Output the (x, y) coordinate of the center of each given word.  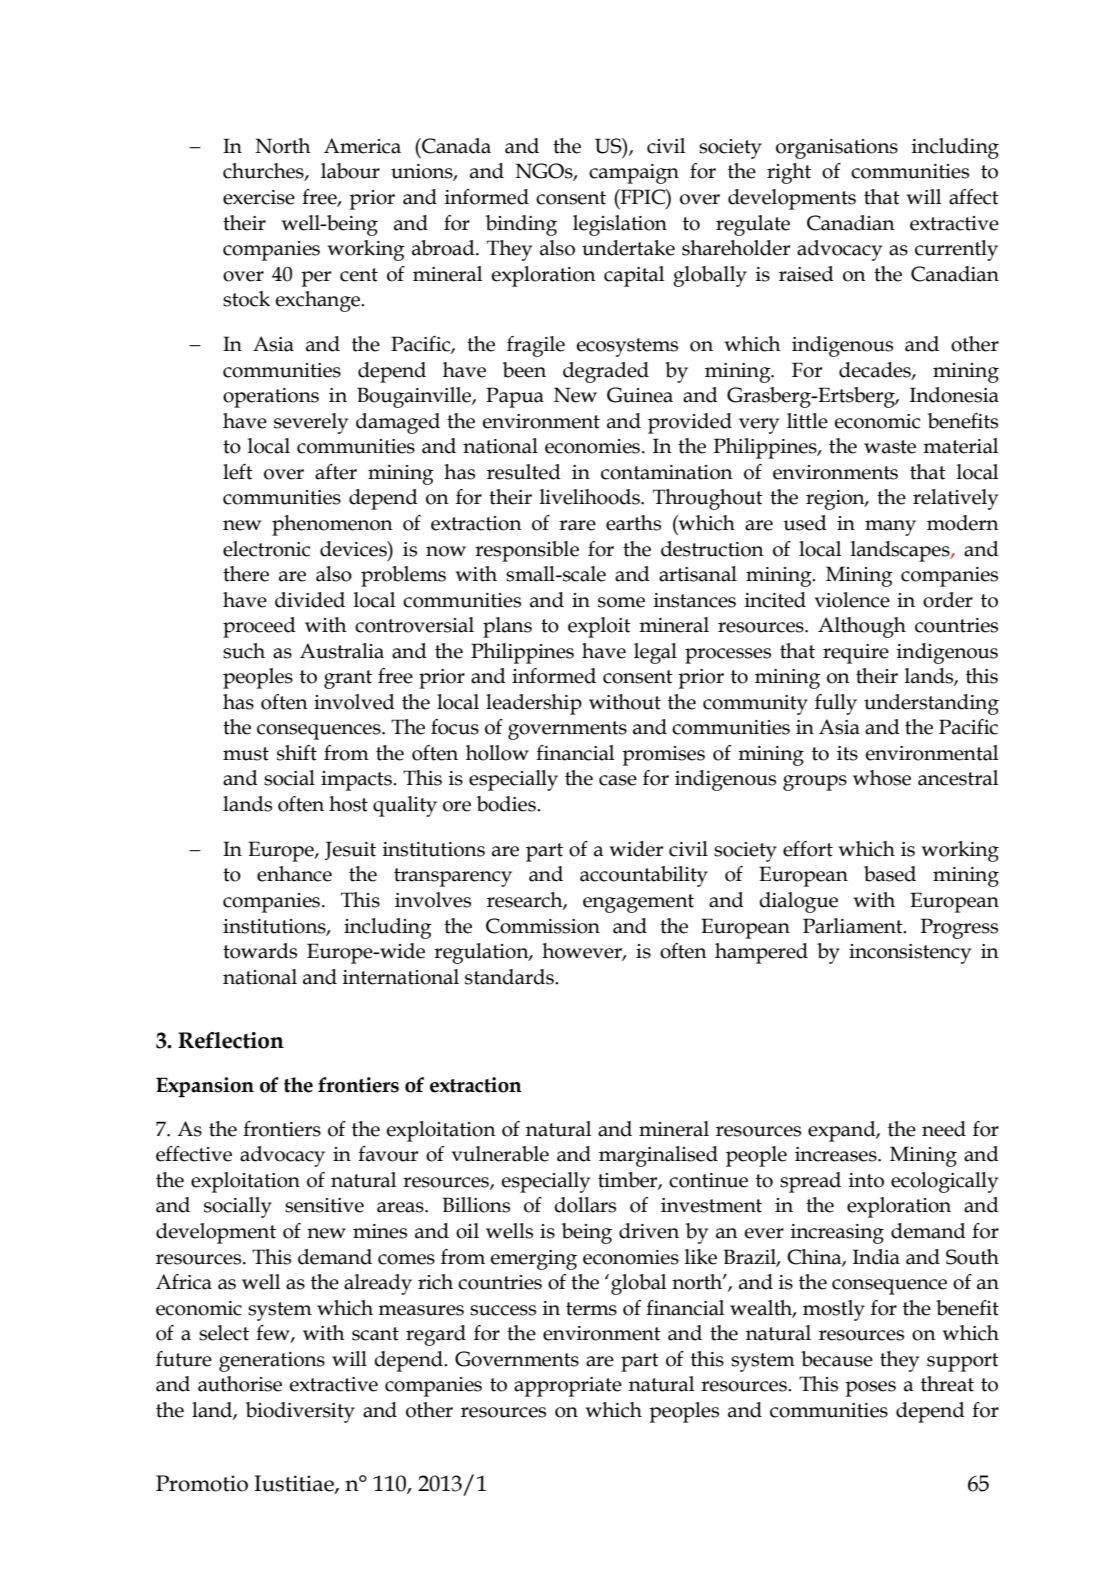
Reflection (231, 1040)
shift (297, 753)
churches (264, 172)
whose (882, 778)
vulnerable (500, 1154)
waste (890, 447)
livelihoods (591, 497)
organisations (837, 149)
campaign (634, 174)
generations (272, 1362)
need (944, 1129)
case (618, 780)
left (238, 472)
